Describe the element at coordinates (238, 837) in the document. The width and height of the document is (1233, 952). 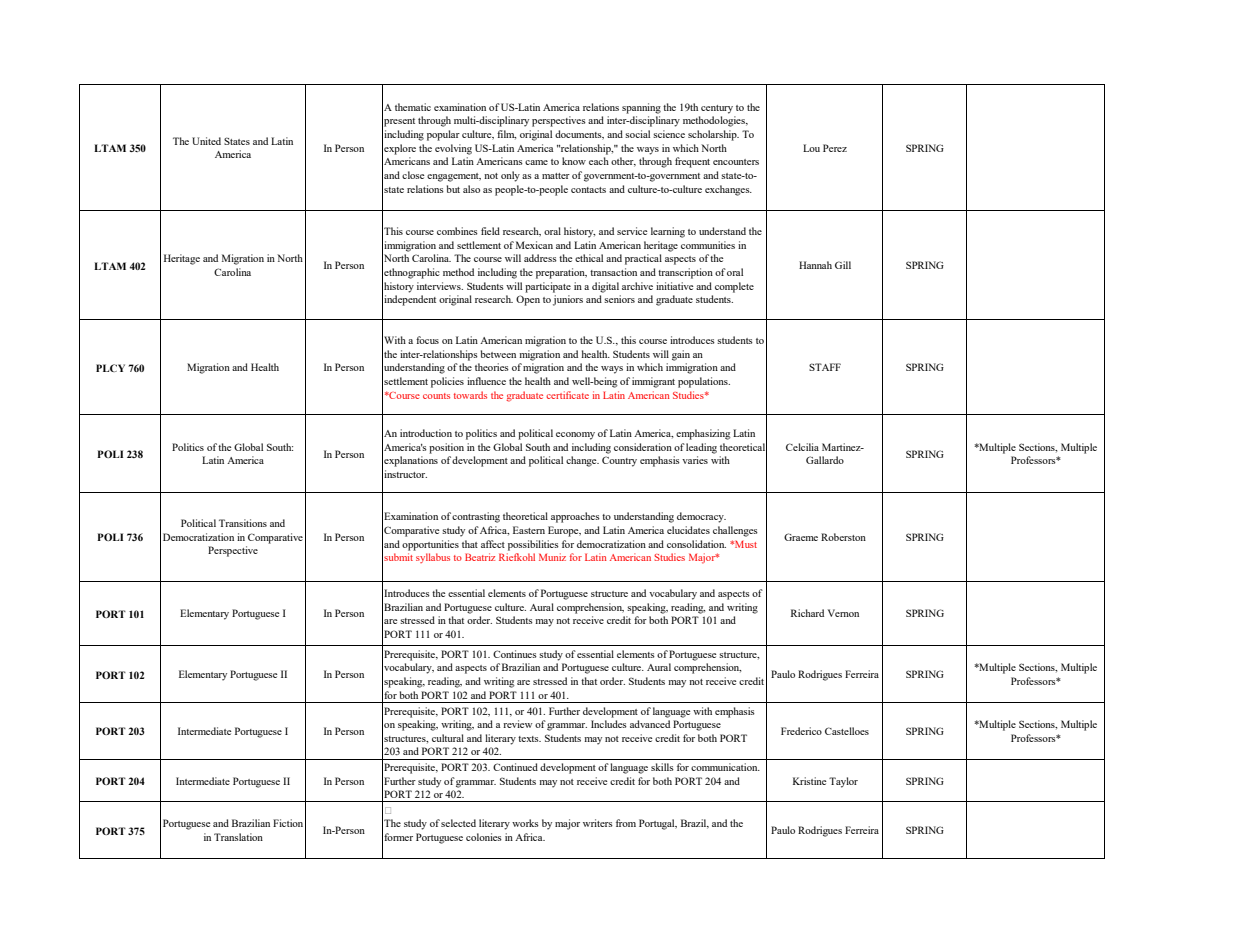
I see `Translation` at that location.
